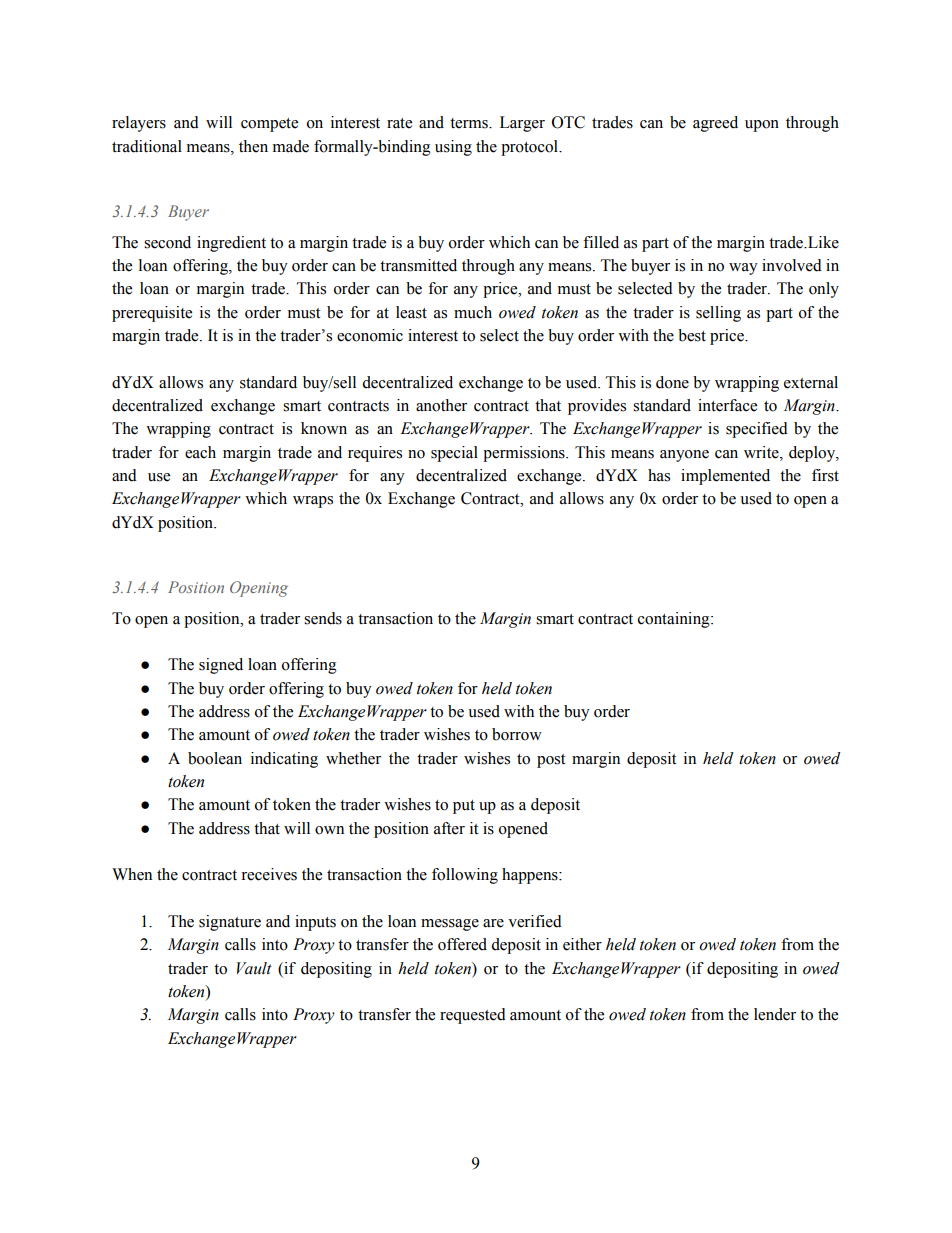 The height and width of the document is (1233, 952). Describe the element at coordinates (473, 1016) in the document. I see `requested` at that location.
